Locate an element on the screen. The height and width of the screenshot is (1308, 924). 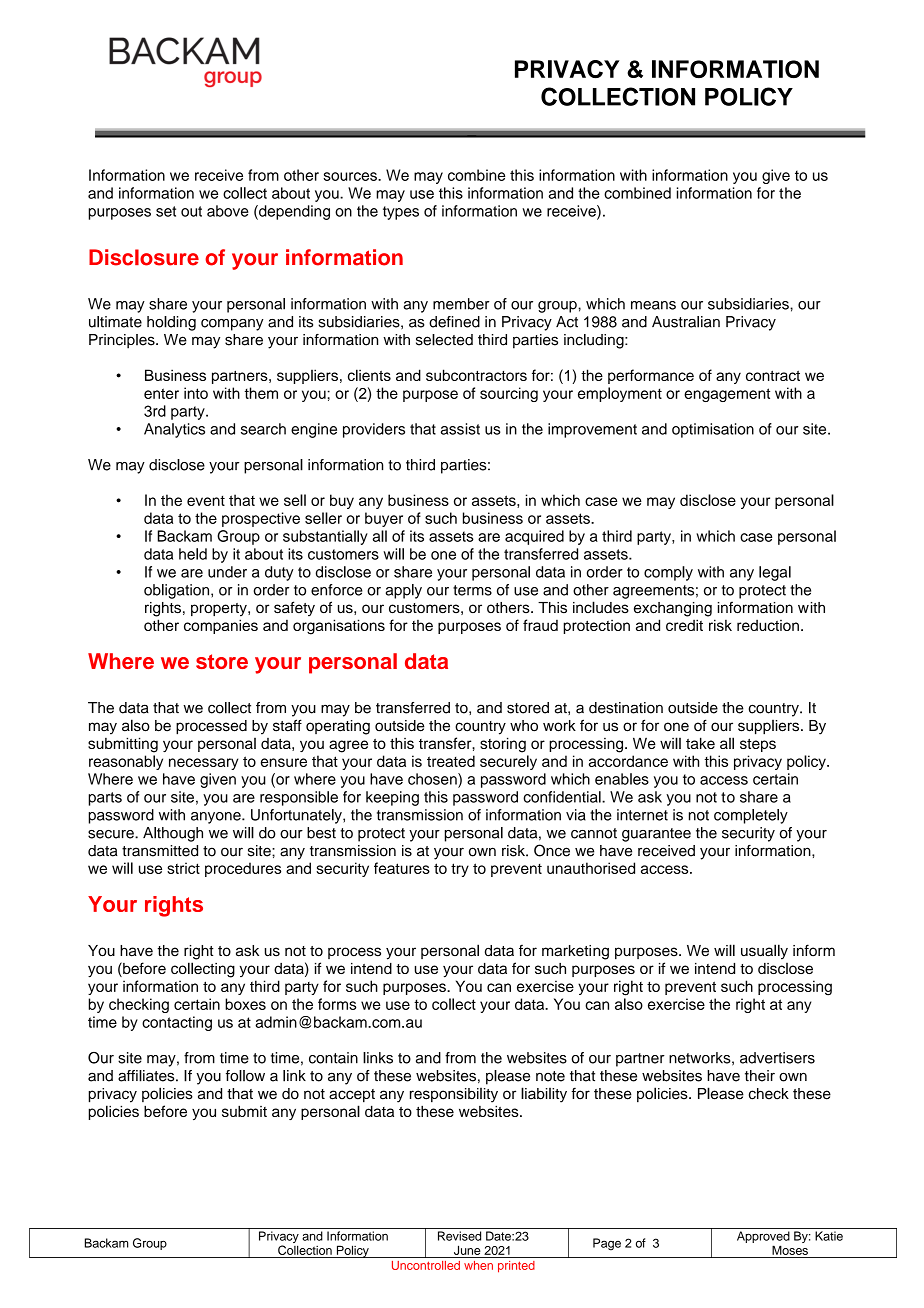
storing is located at coordinates (503, 745).
